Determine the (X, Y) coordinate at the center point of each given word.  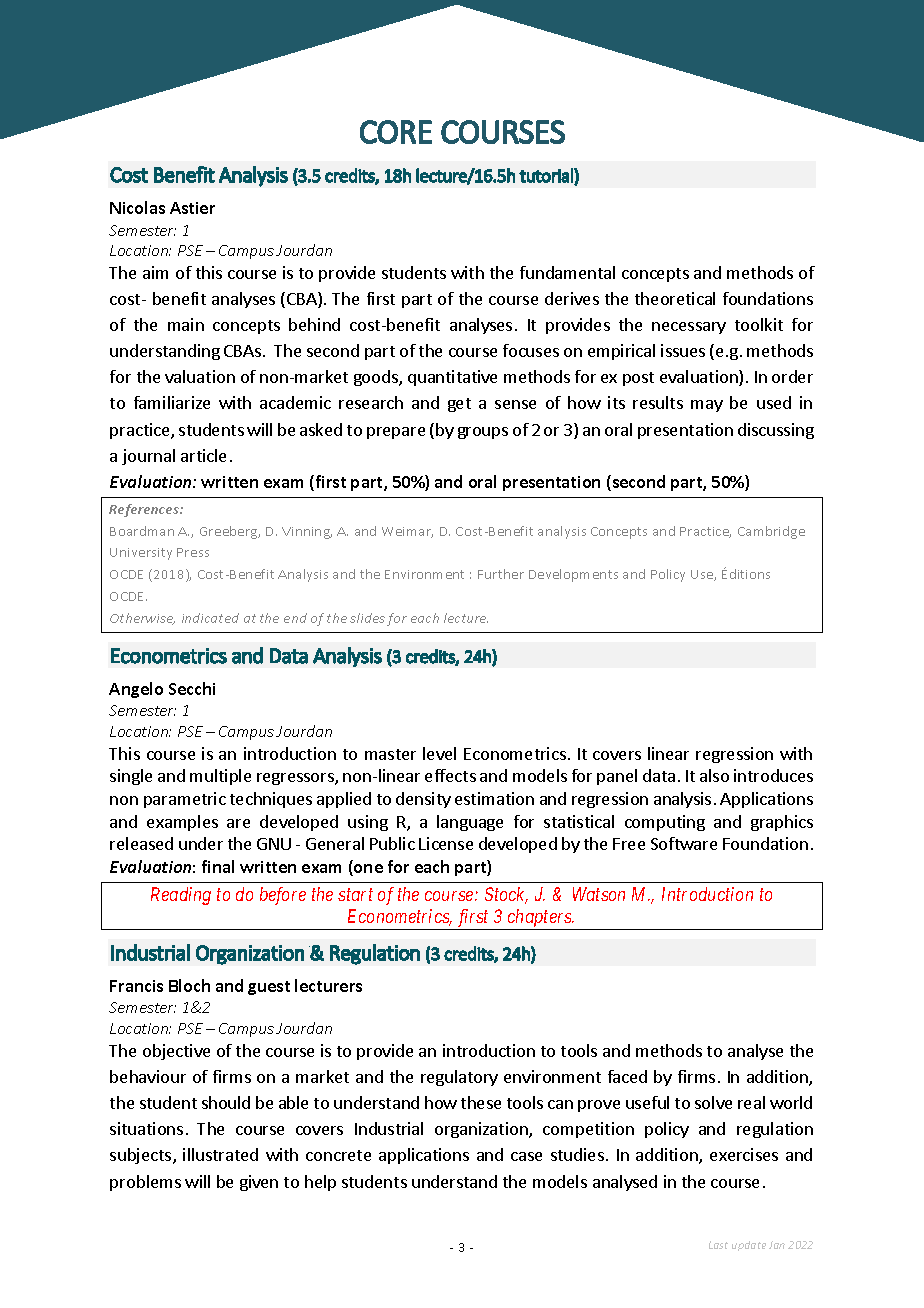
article (203, 455)
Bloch (189, 985)
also (714, 775)
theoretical (675, 298)
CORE (396, 132)
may (707, 406)
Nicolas (137, 207)
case (526, 1156)
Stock (506, 895)
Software (684, 843)
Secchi (192, 688)
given (259, 1183)
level (439, 753)
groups (483, 433)
